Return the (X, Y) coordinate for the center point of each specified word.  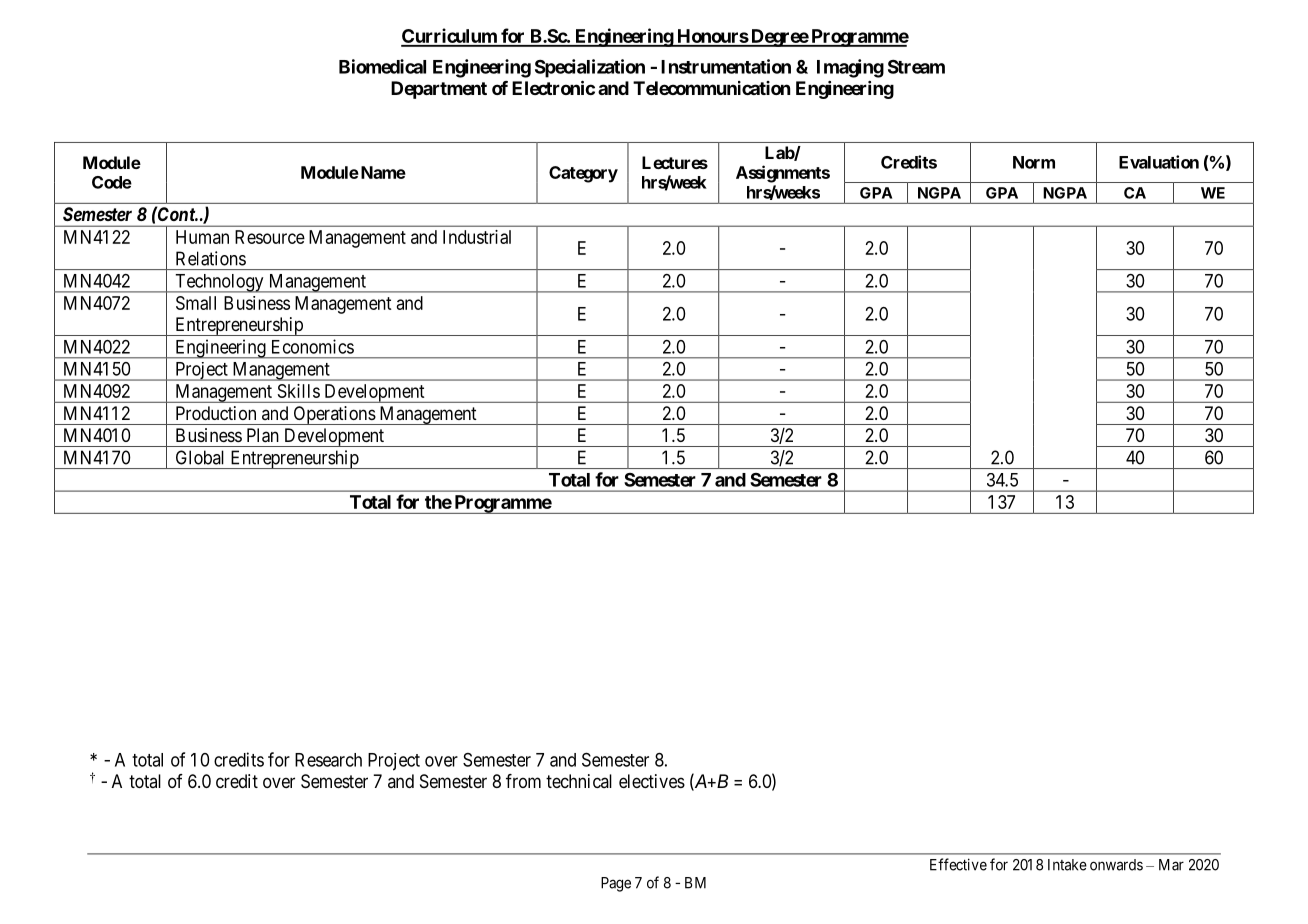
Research (328, 760)
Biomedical (382, 66)
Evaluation (1159, 162)
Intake (1067, 865)
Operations (333, 415)
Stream (916, 67)
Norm (1034, 162)
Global (200, 457)
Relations (211, 258)
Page (616, 884)
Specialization (590, 68)
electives (652, 781)
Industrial (477, 237)
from (523, 781)
